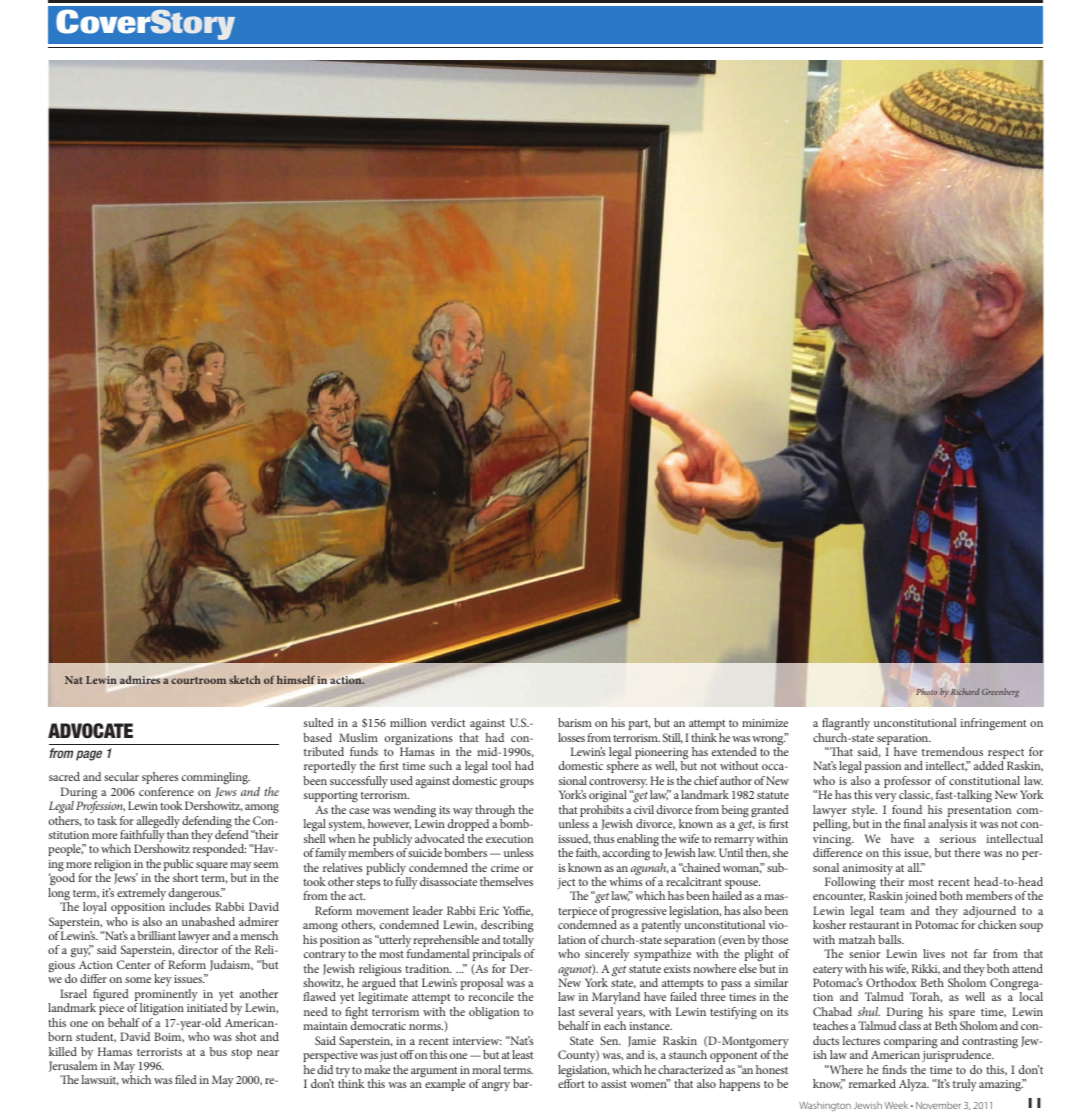 The image size is (1092, 1117). I want to click on verdict, so click(448, 722).
